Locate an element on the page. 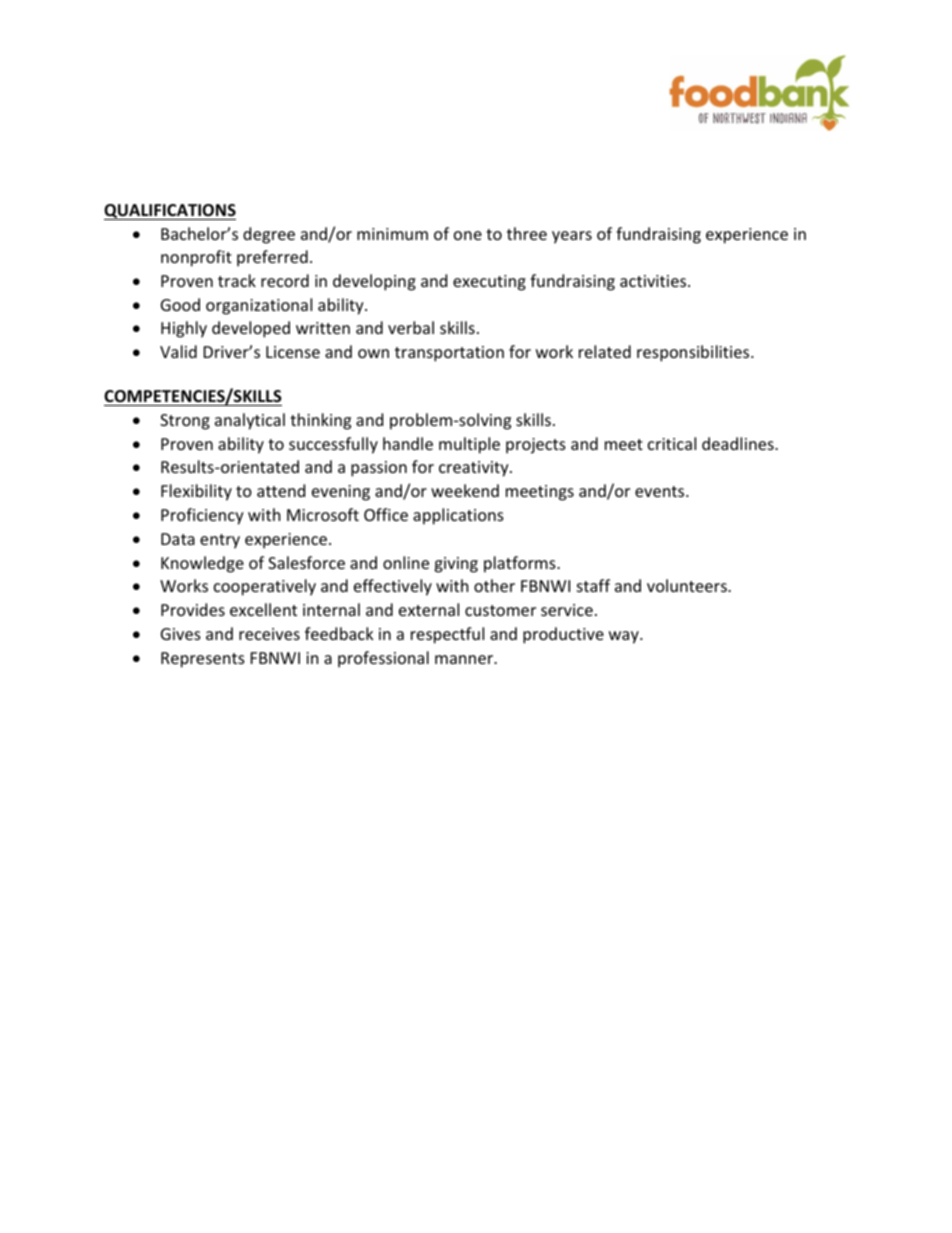  entry is located at coordinates (220, 541).
